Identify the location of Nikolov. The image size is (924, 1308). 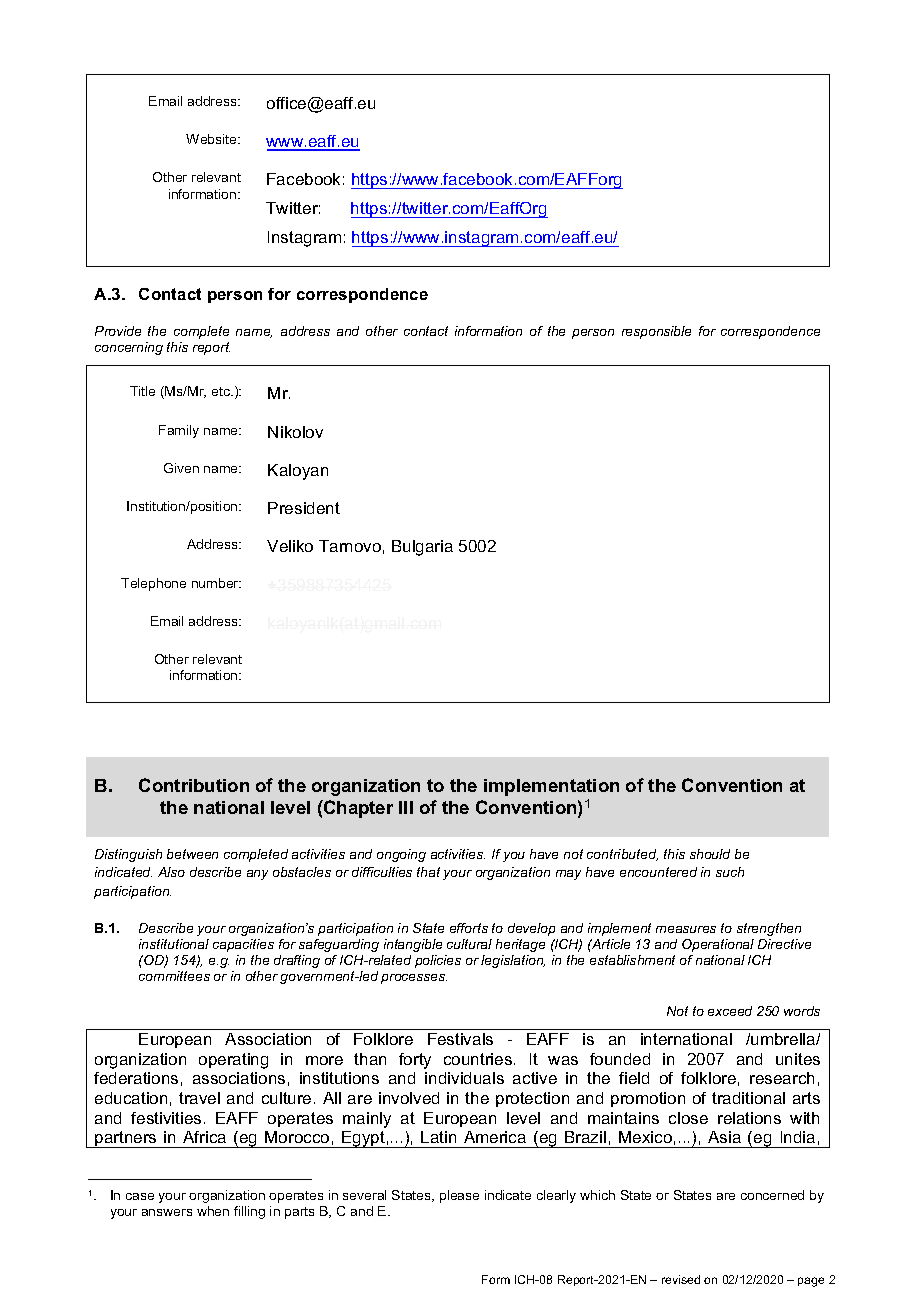
(295, 432).
